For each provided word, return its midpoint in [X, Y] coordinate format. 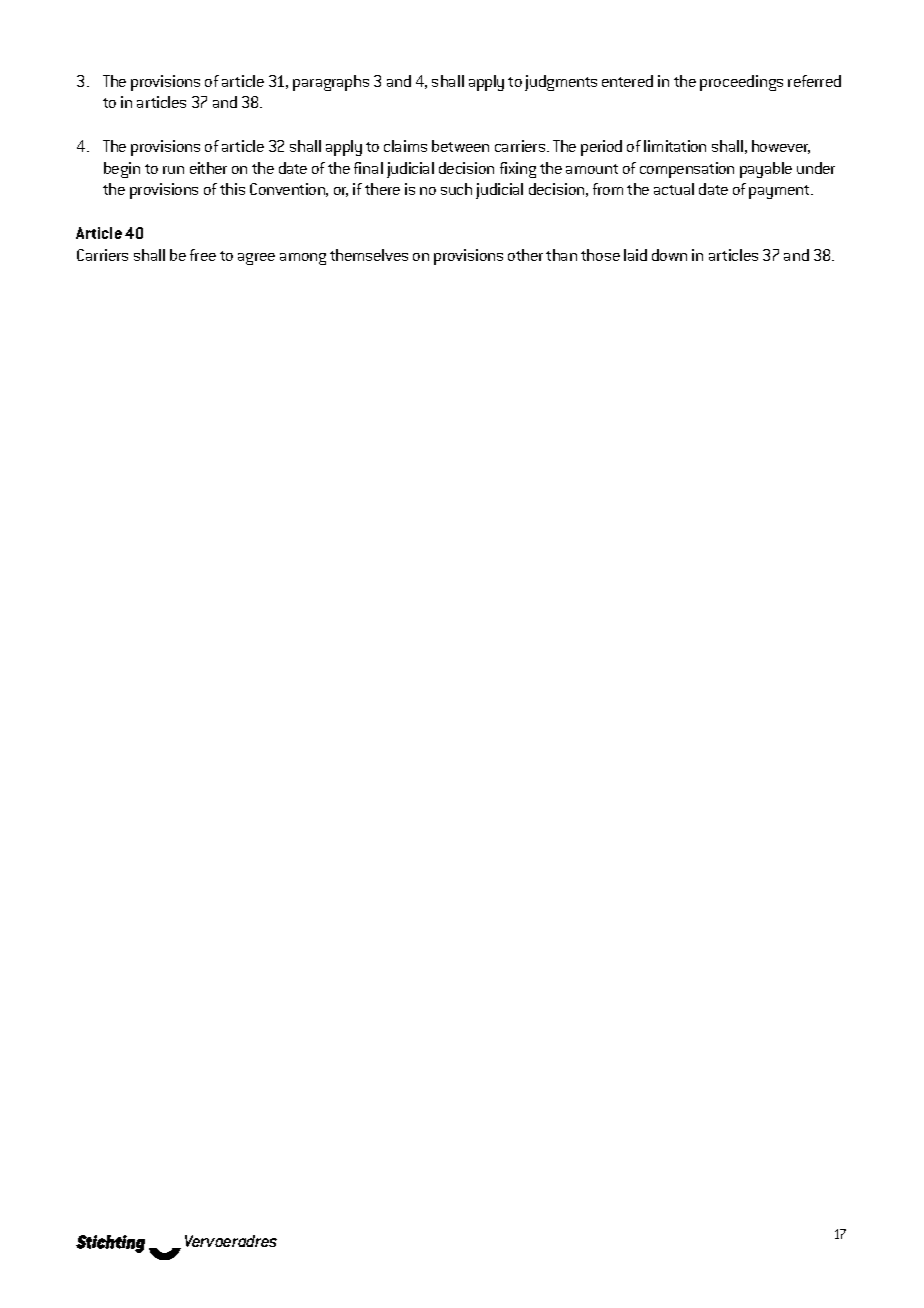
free [203, 255]
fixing [518, 170]
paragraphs [331, 83]
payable [766, 170]
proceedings [741, 83]
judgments [561, 83]
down [669, 255]
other [525, 255]
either [208, 168]
